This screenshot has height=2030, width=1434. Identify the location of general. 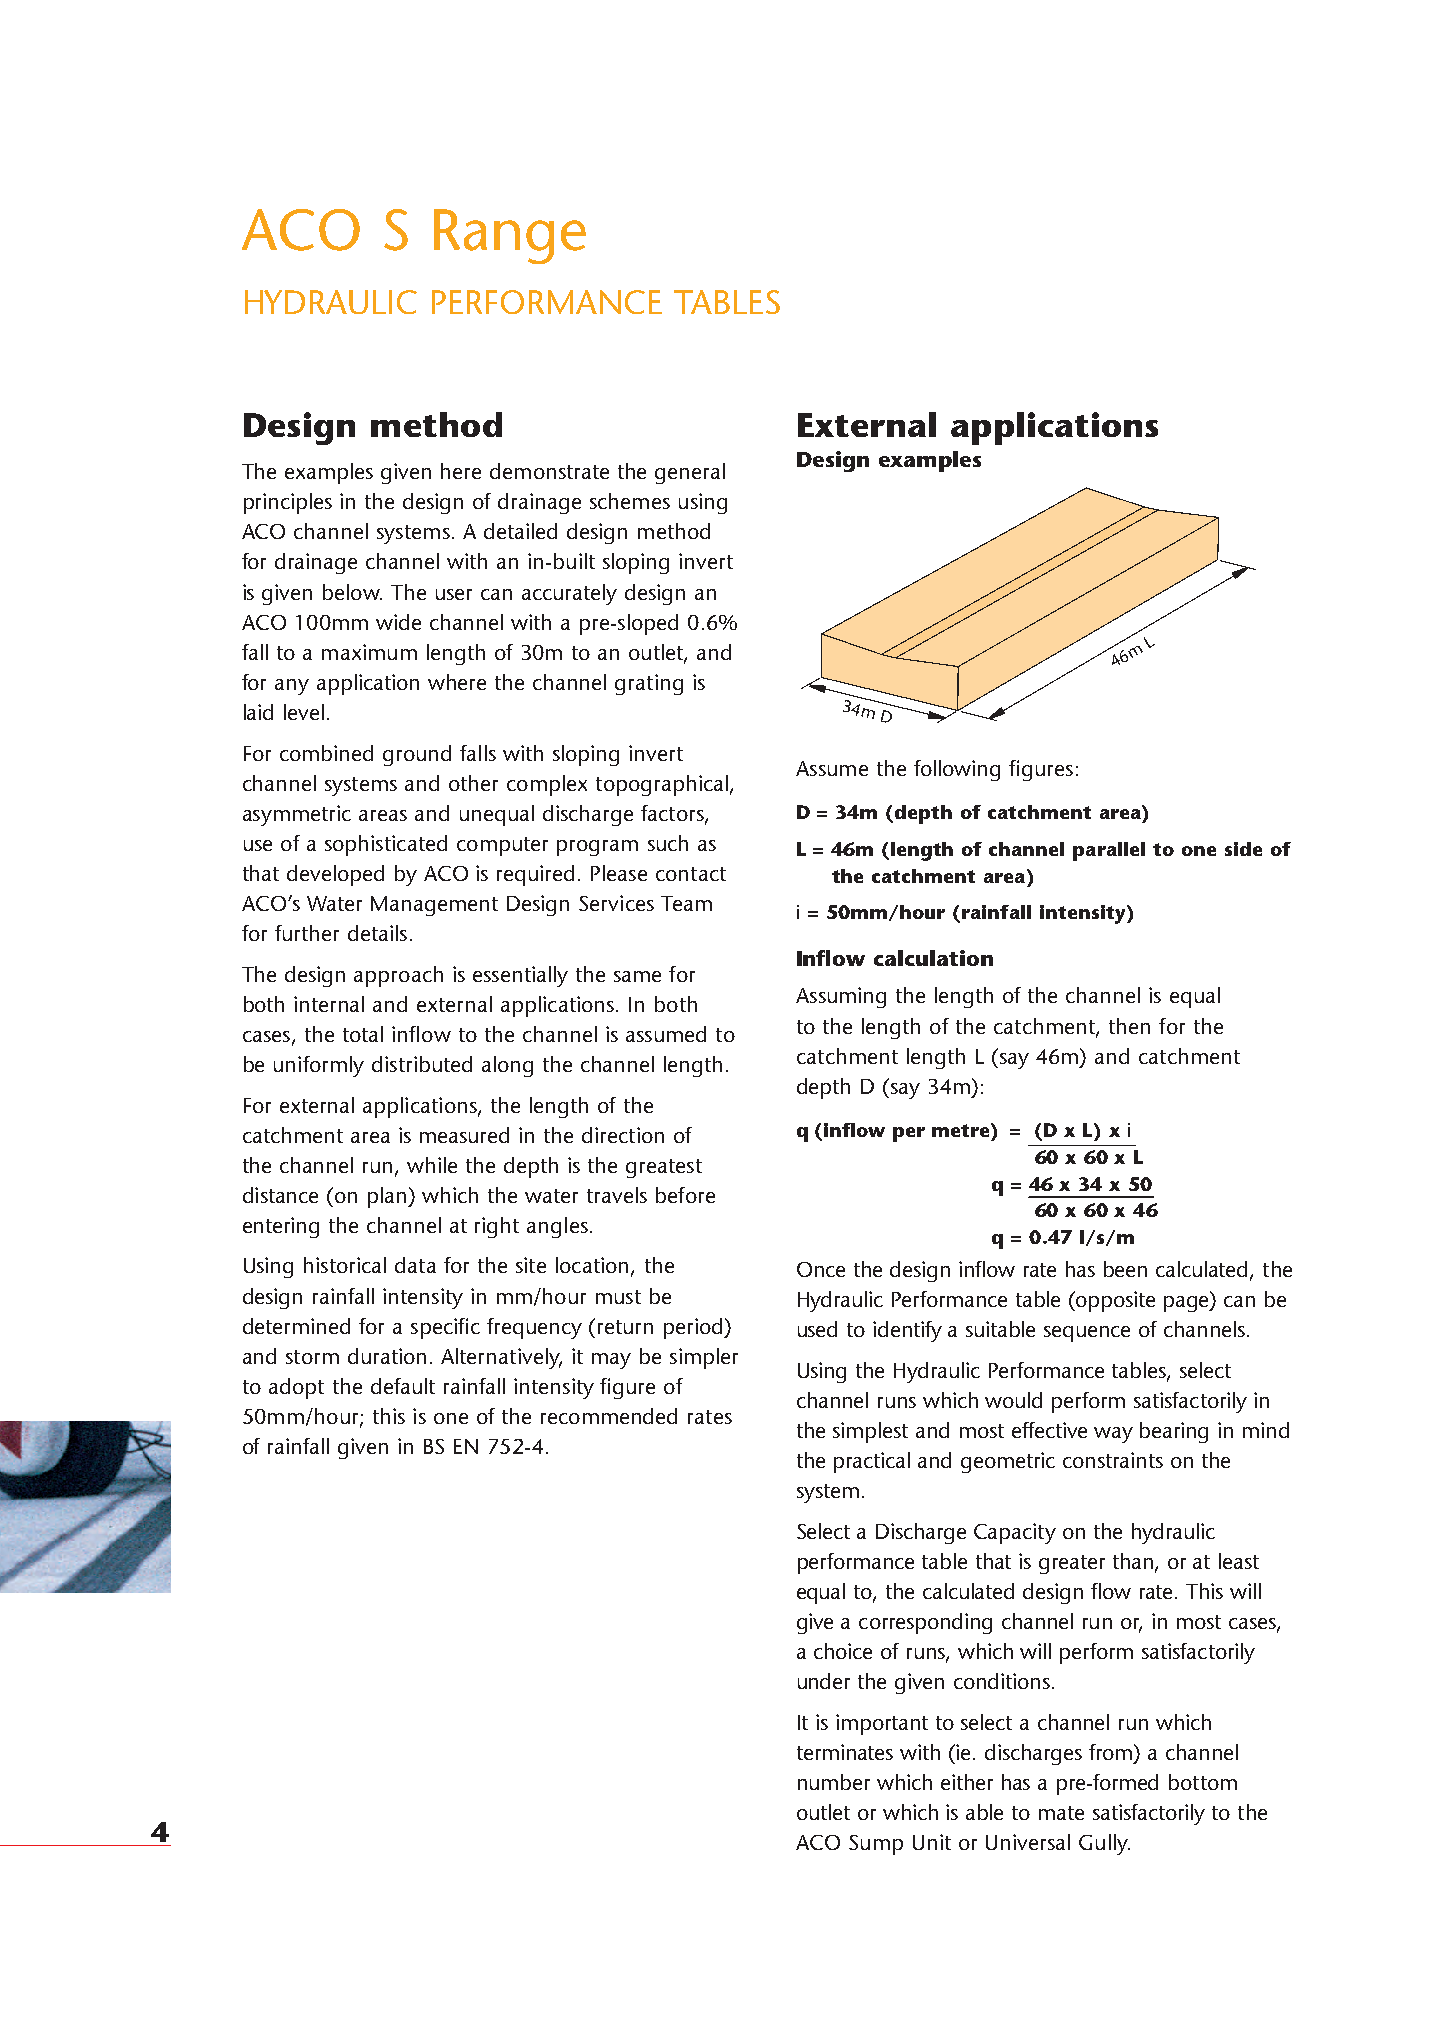
(690, 473).
